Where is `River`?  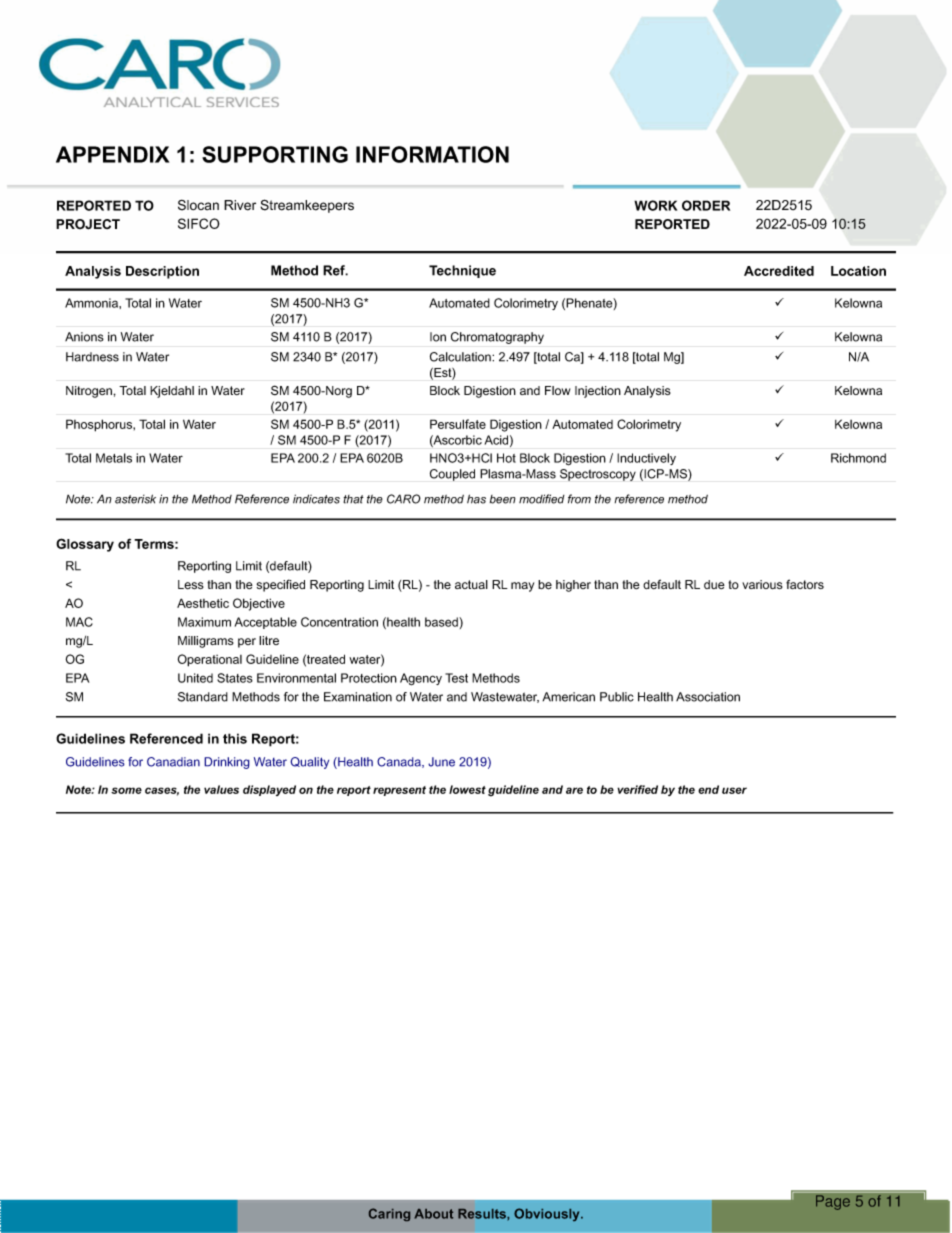
River is located at coordinates (240, 205).
